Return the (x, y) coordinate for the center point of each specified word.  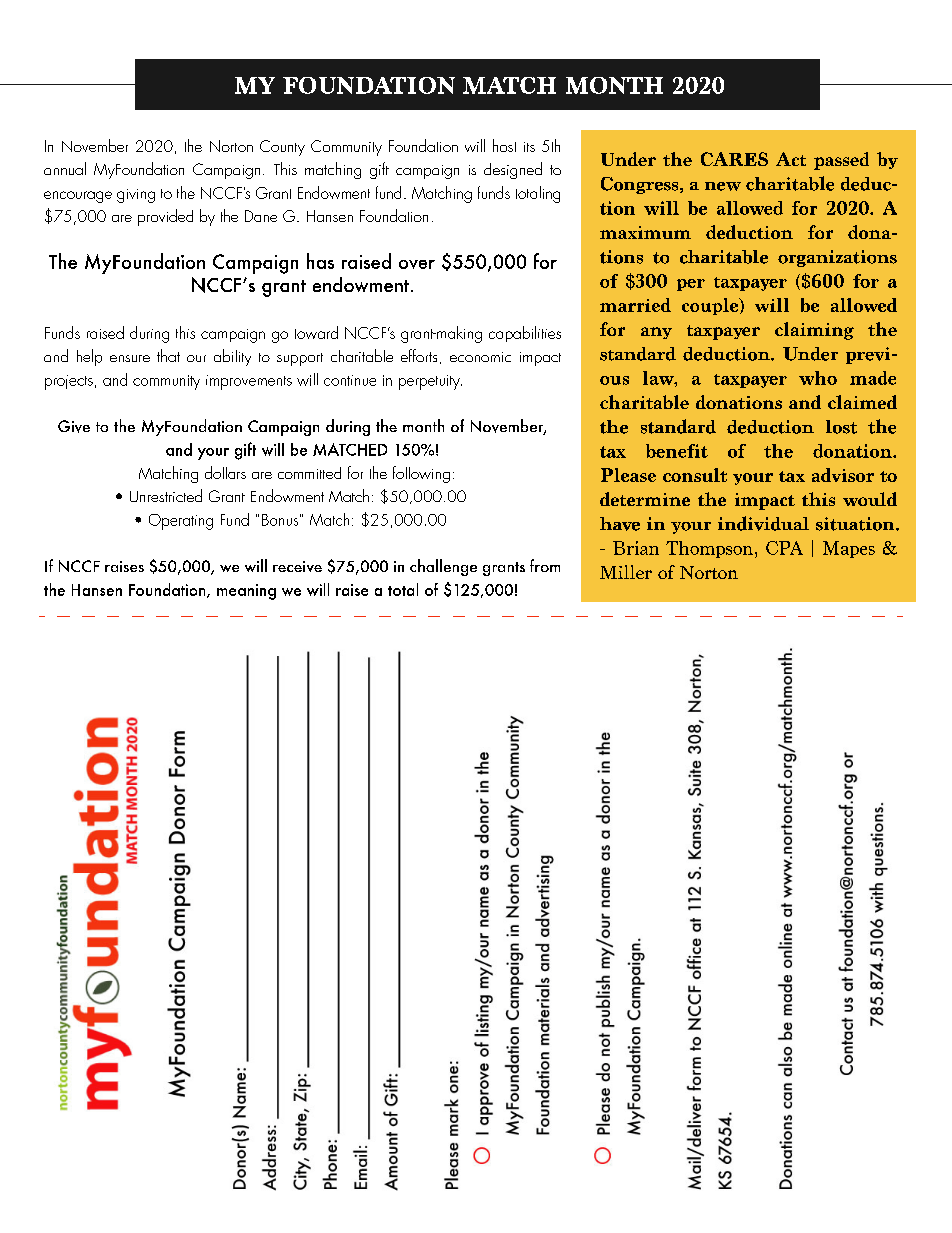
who (818, 378)
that (168, 355)
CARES (734, 159)
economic (480, 357)
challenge (443, 567)
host (504, 145)
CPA (784, 548)
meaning (246, 592)
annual (65, 168)
